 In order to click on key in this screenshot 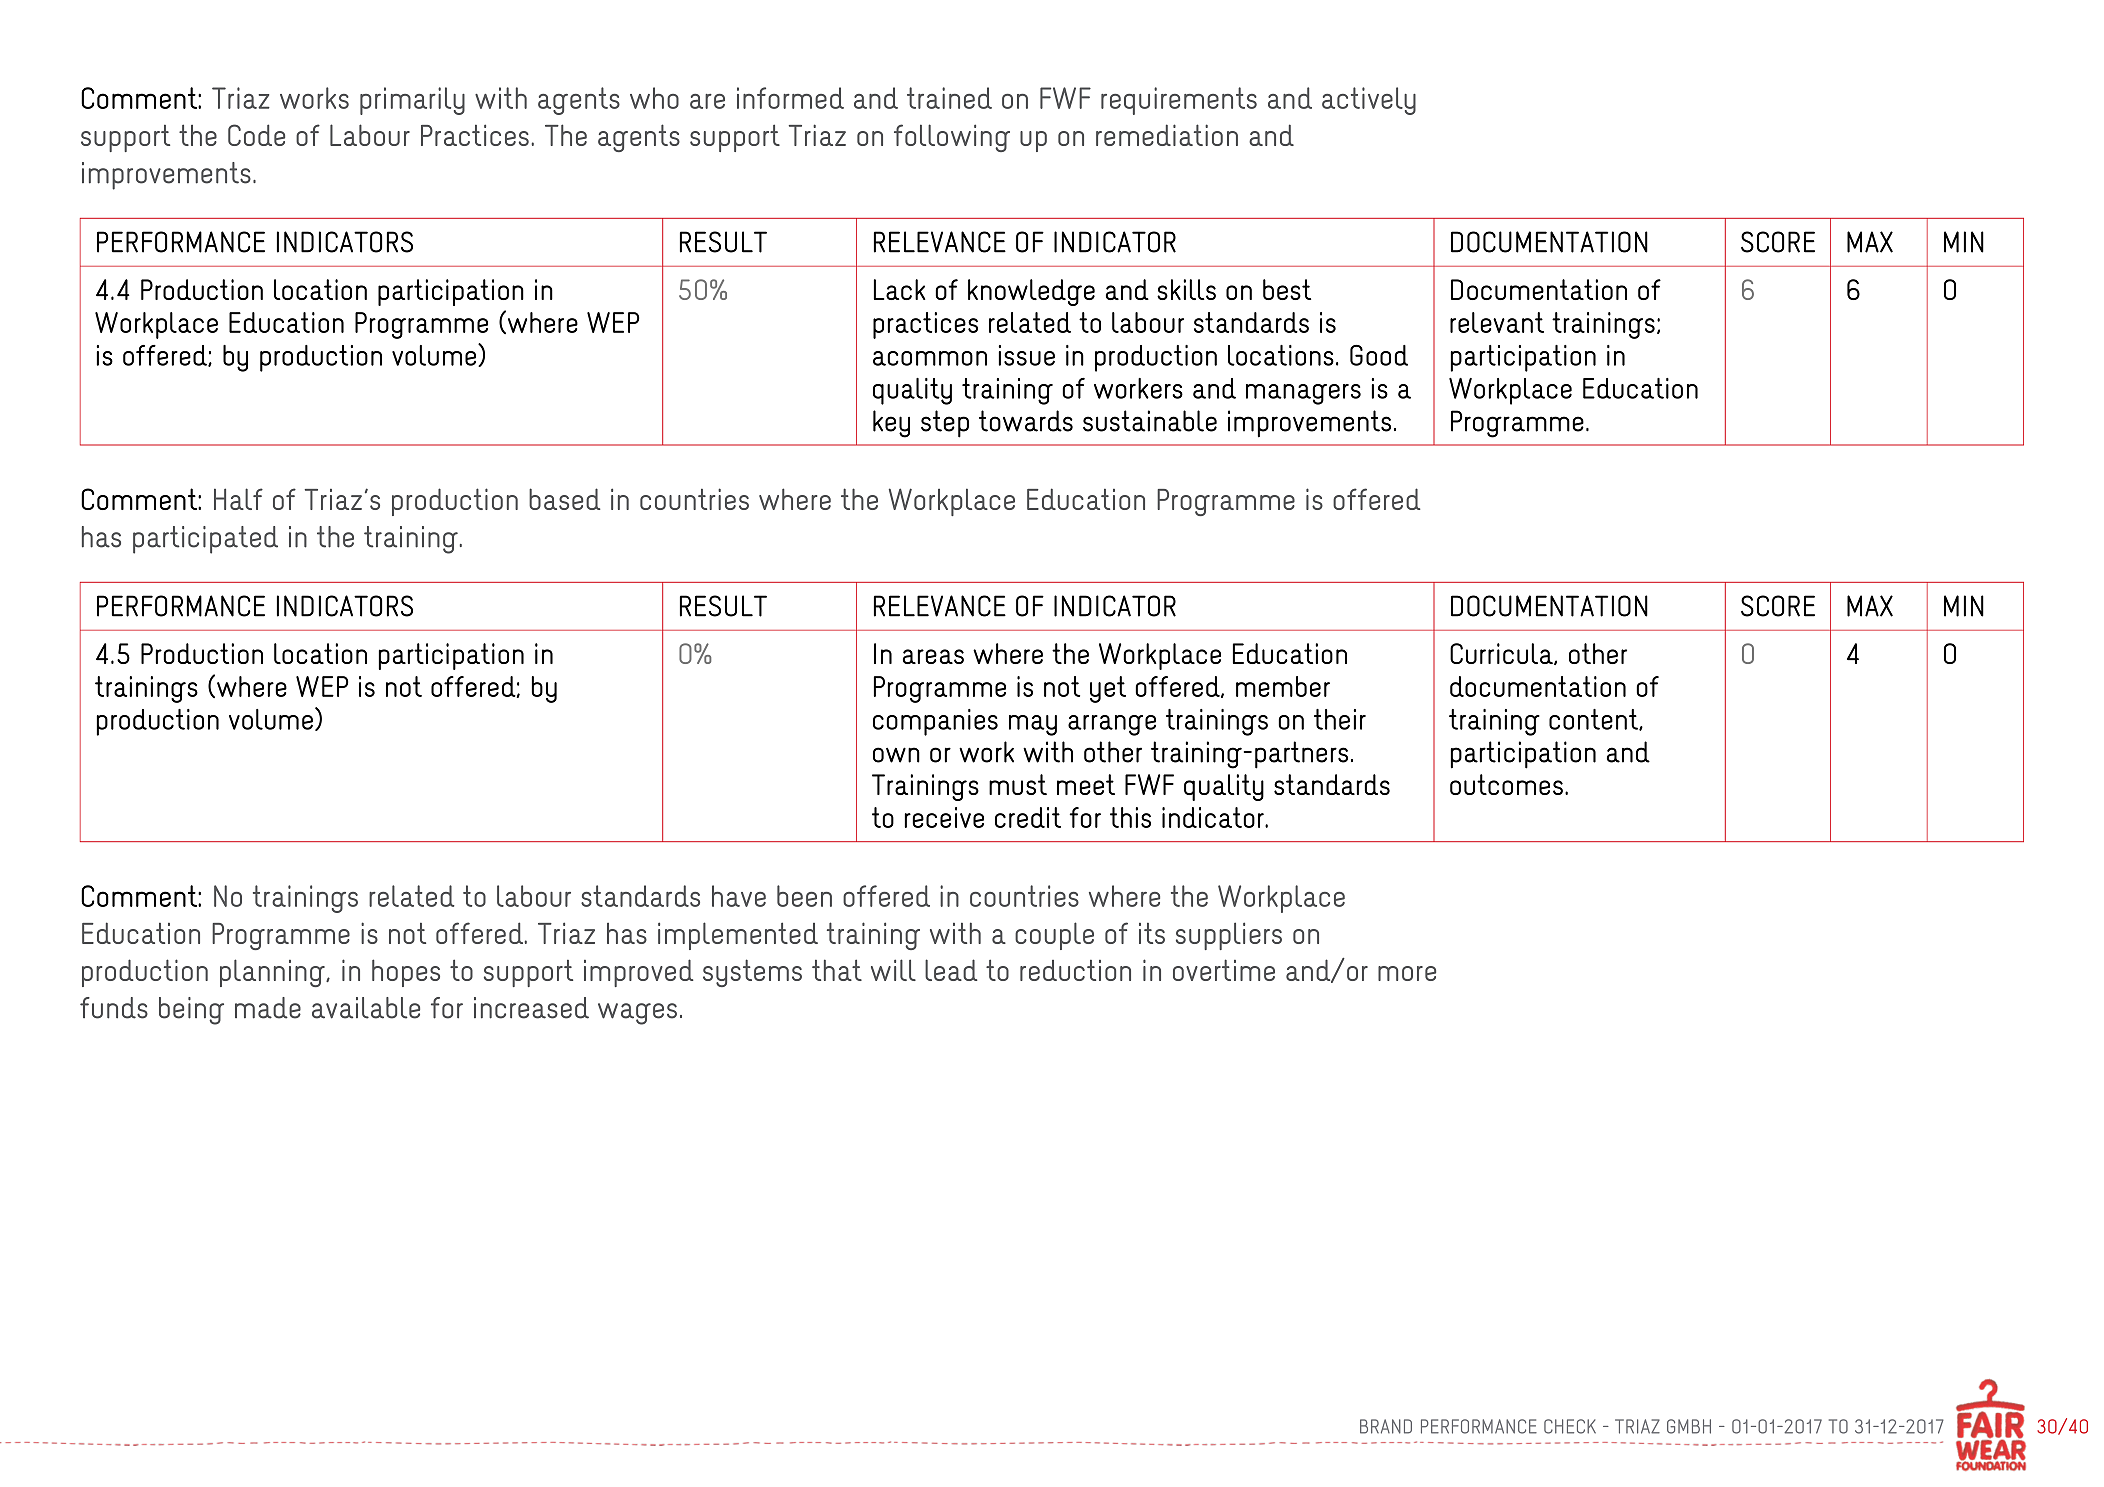, I will do `click(891, 424)`.
